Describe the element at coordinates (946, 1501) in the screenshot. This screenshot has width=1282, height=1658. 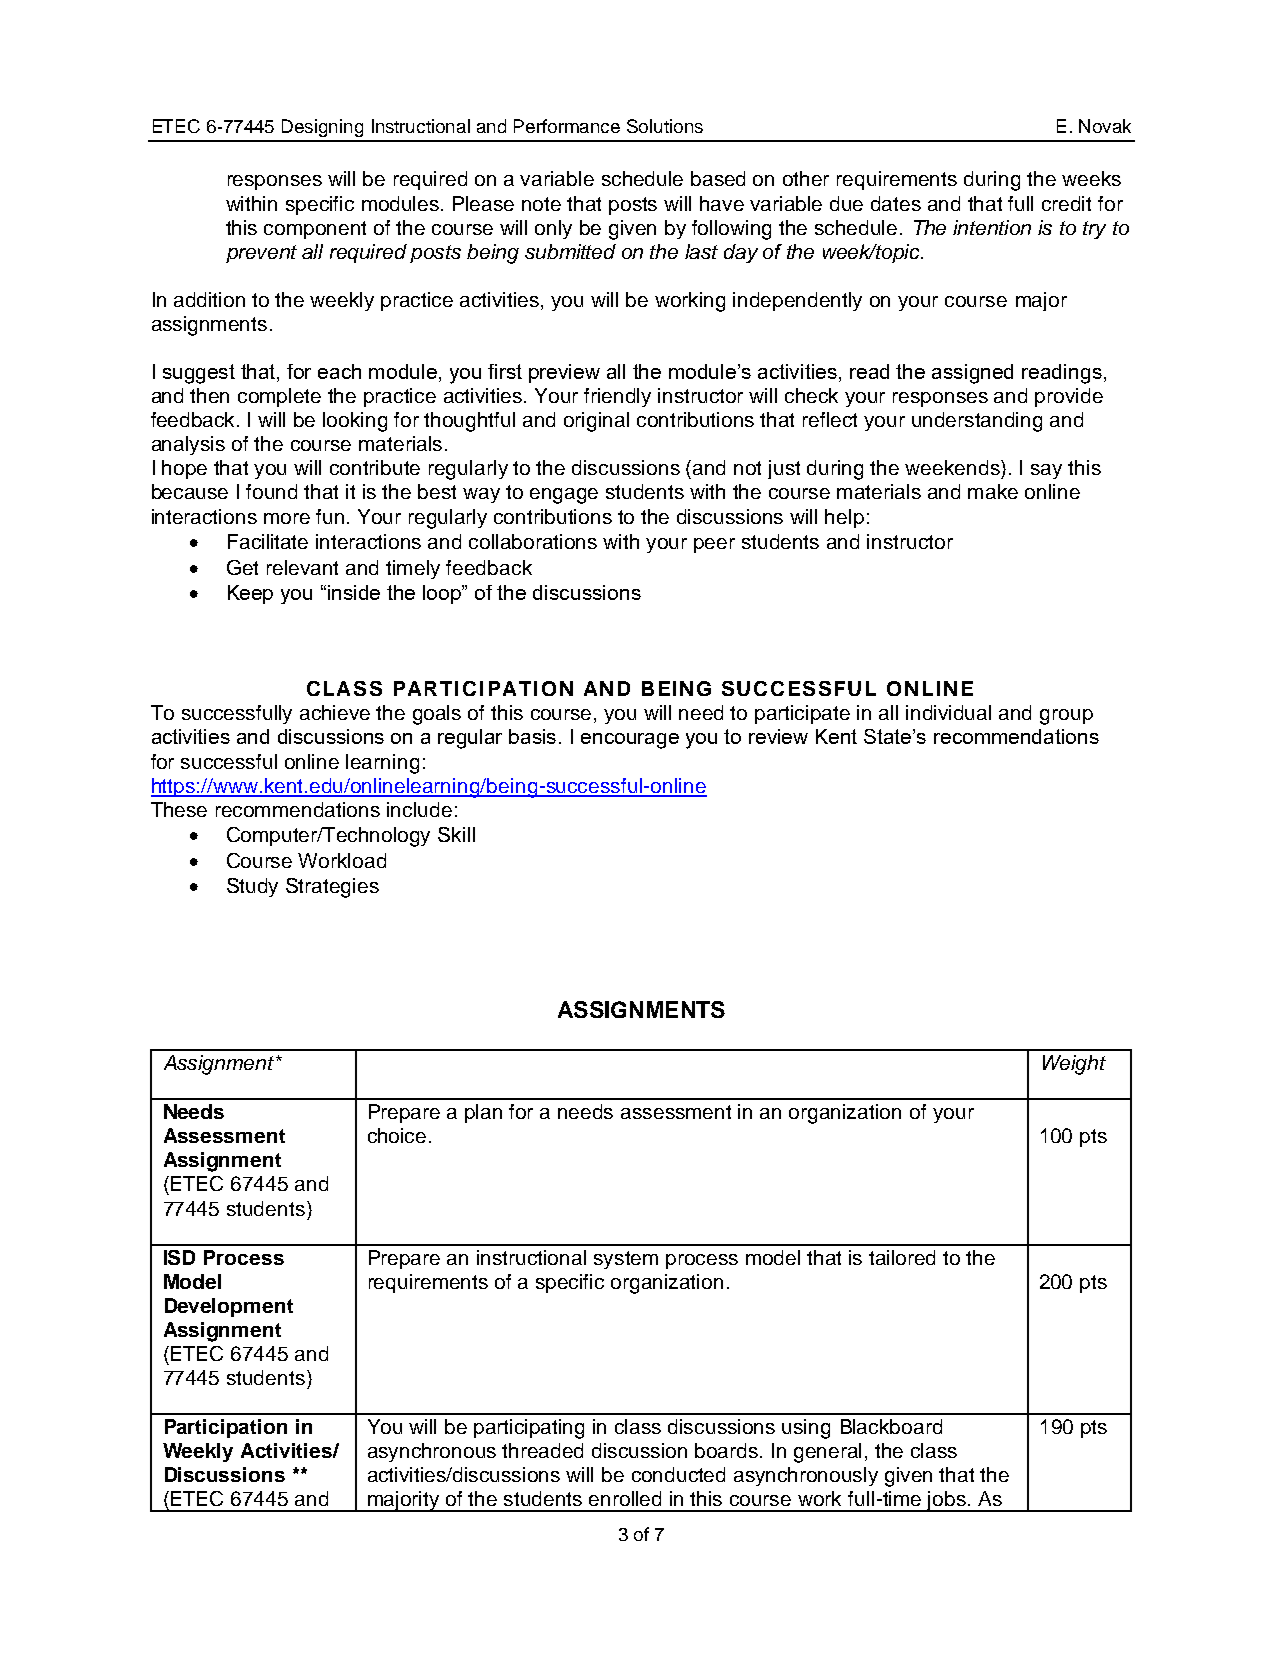
I see `jobs` at that location.
